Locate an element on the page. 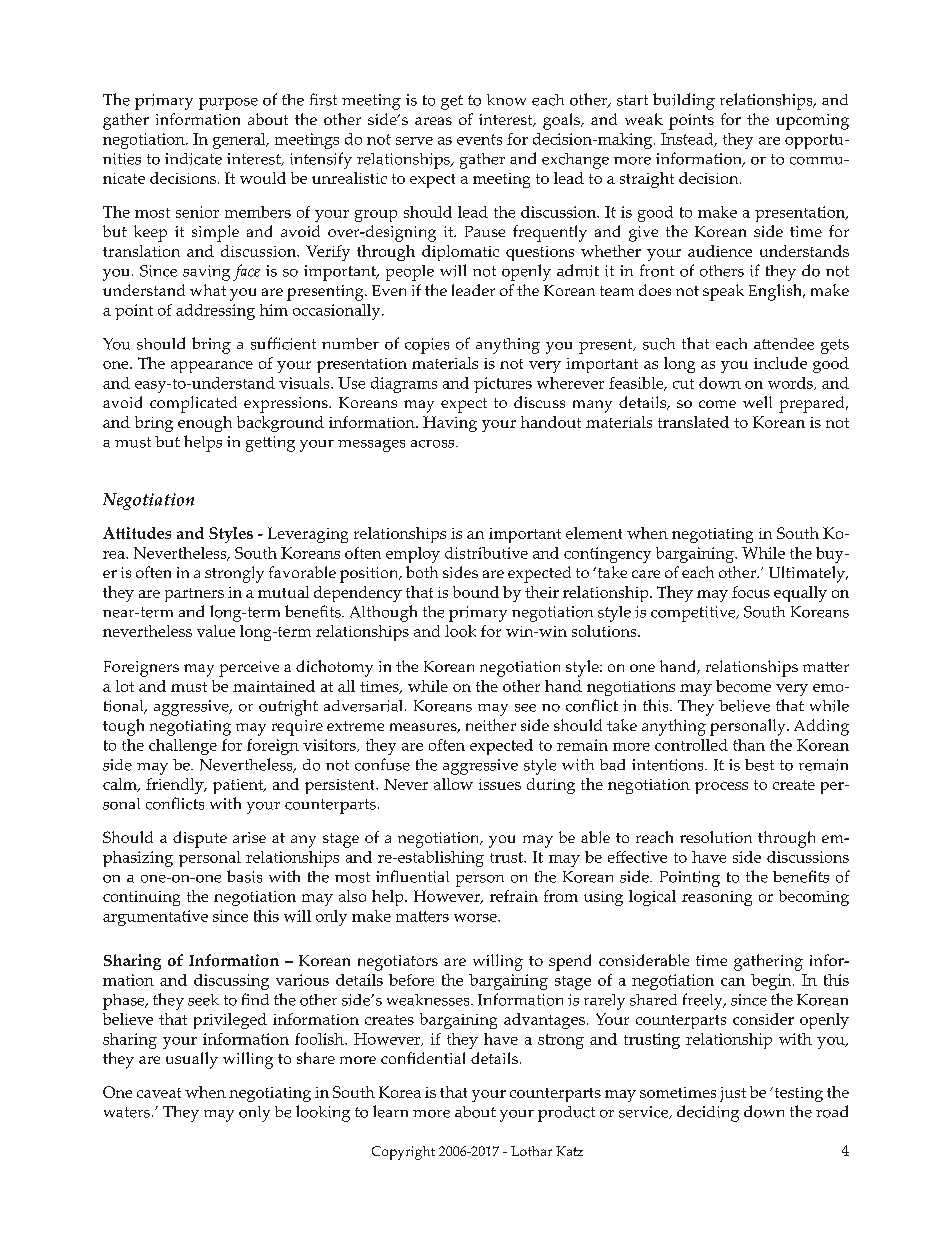 Image resolution: width=952 pixels, height=1233 pixels. value is located at coordinates (216, 631).
